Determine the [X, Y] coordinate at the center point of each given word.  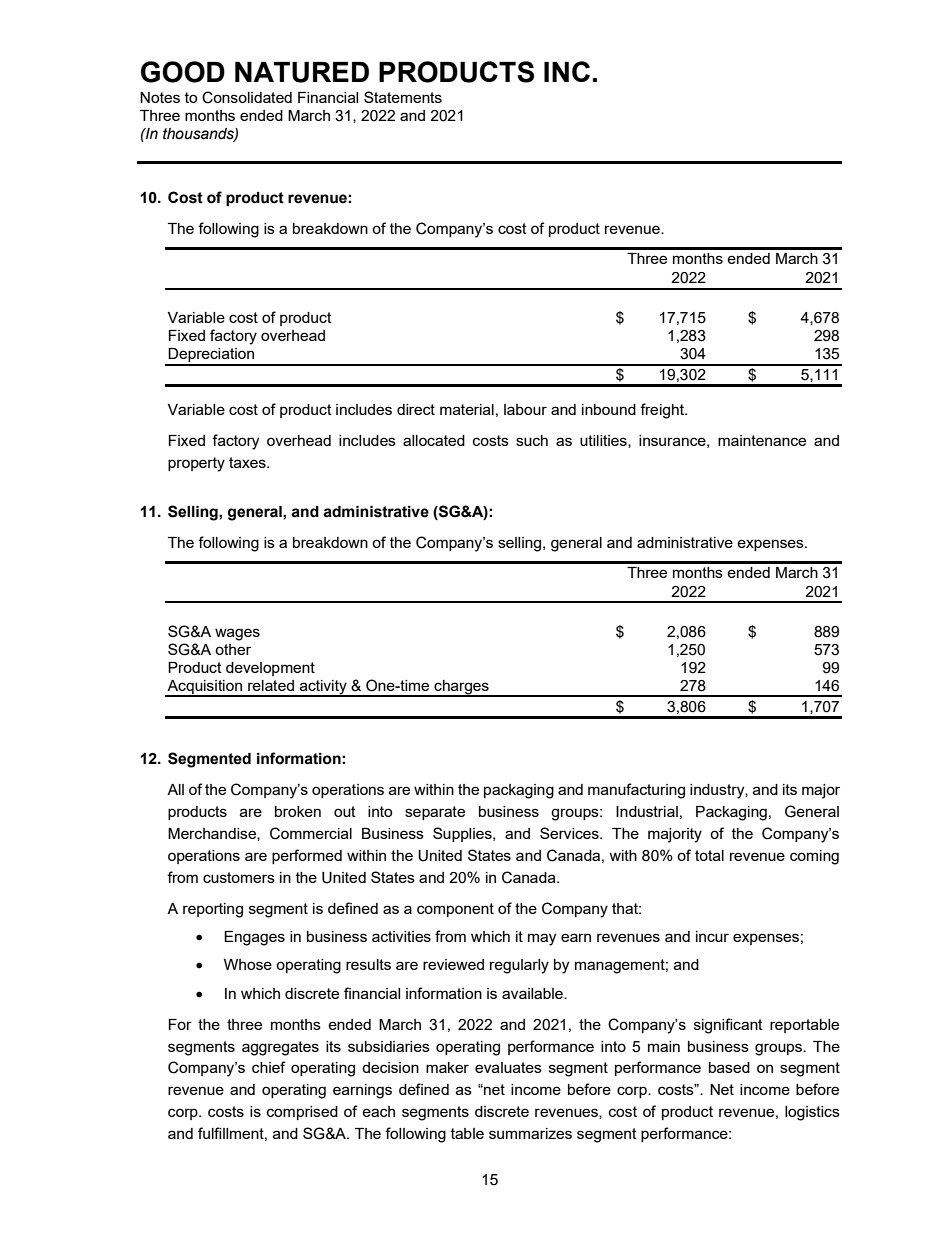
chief [268, 1067]
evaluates [508, 1067]
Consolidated [247, 97]
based [729, 1067]
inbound [609, 409]
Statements [403, 97]
